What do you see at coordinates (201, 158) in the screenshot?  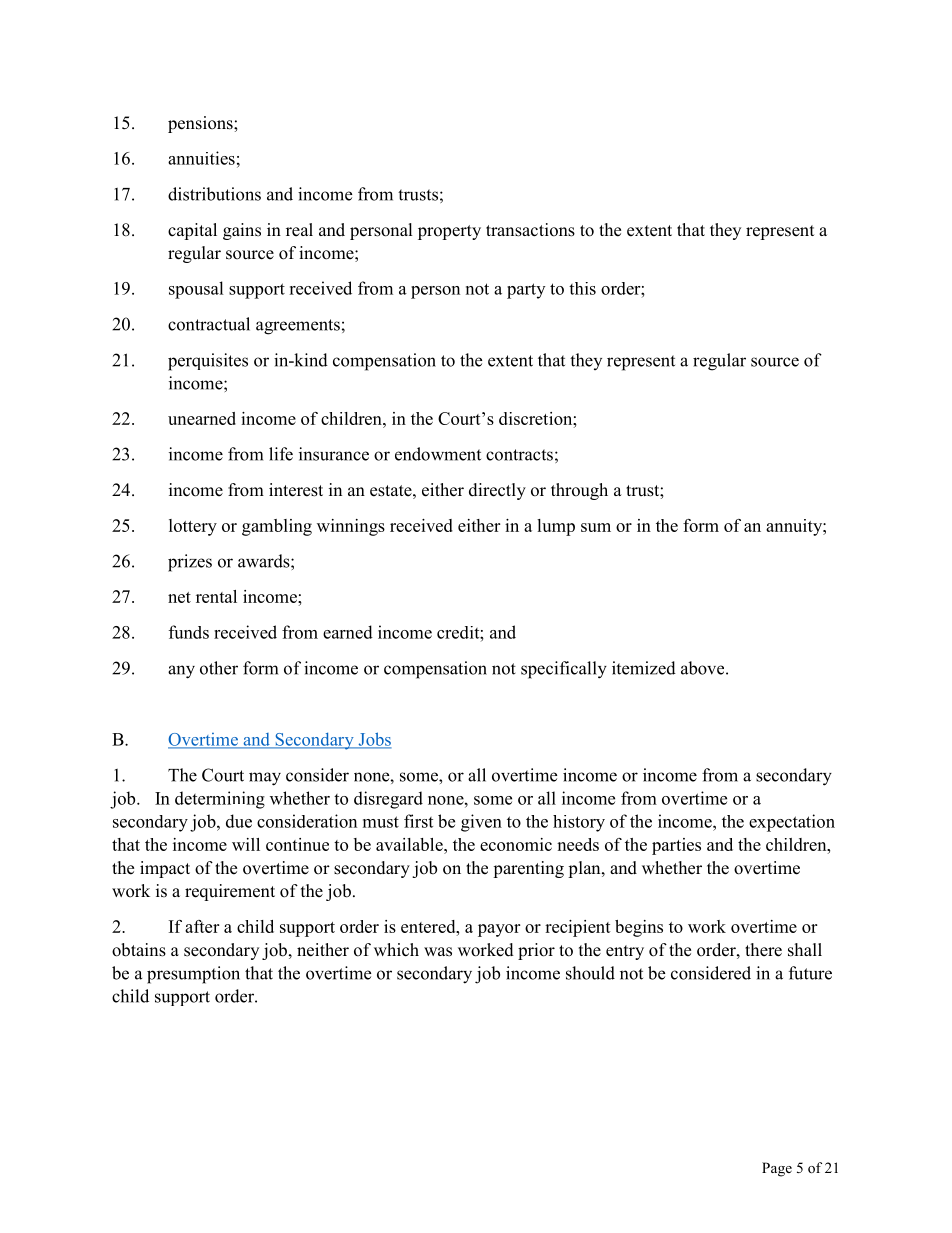 I see `annuities` at bounding box center [201, 158].
